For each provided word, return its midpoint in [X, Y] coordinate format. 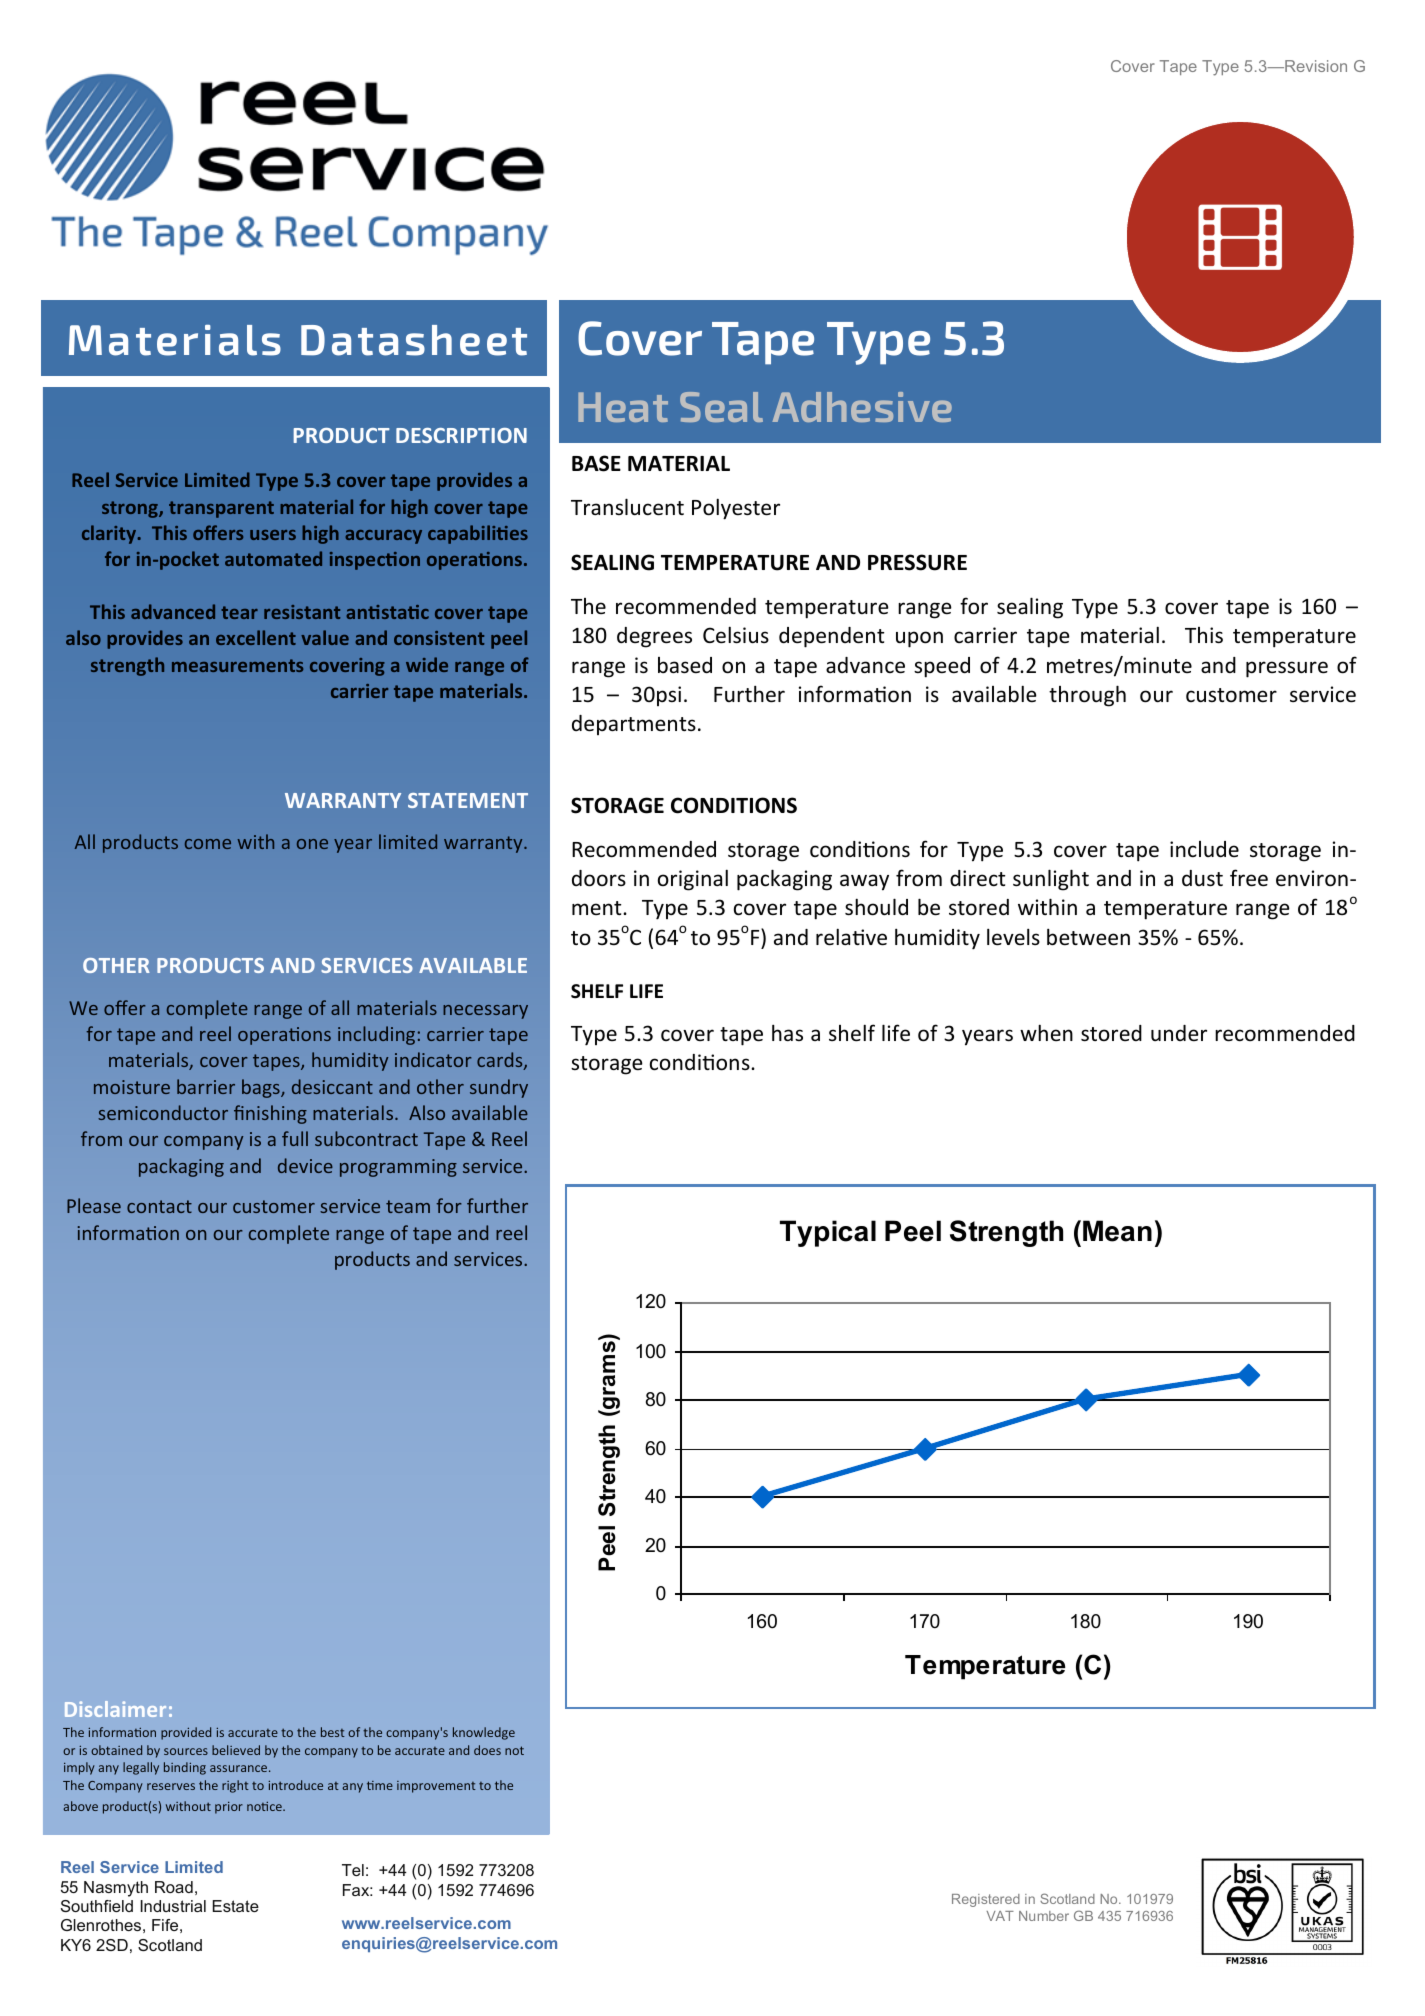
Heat [623, 407]
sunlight [1051, 880]
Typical [828, 1233]
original [693, 880]
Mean [1117, 1231]
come [208, 844]
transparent [221, 509]
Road [174, 1887]
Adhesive [862, 407]
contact [159, 1206]
